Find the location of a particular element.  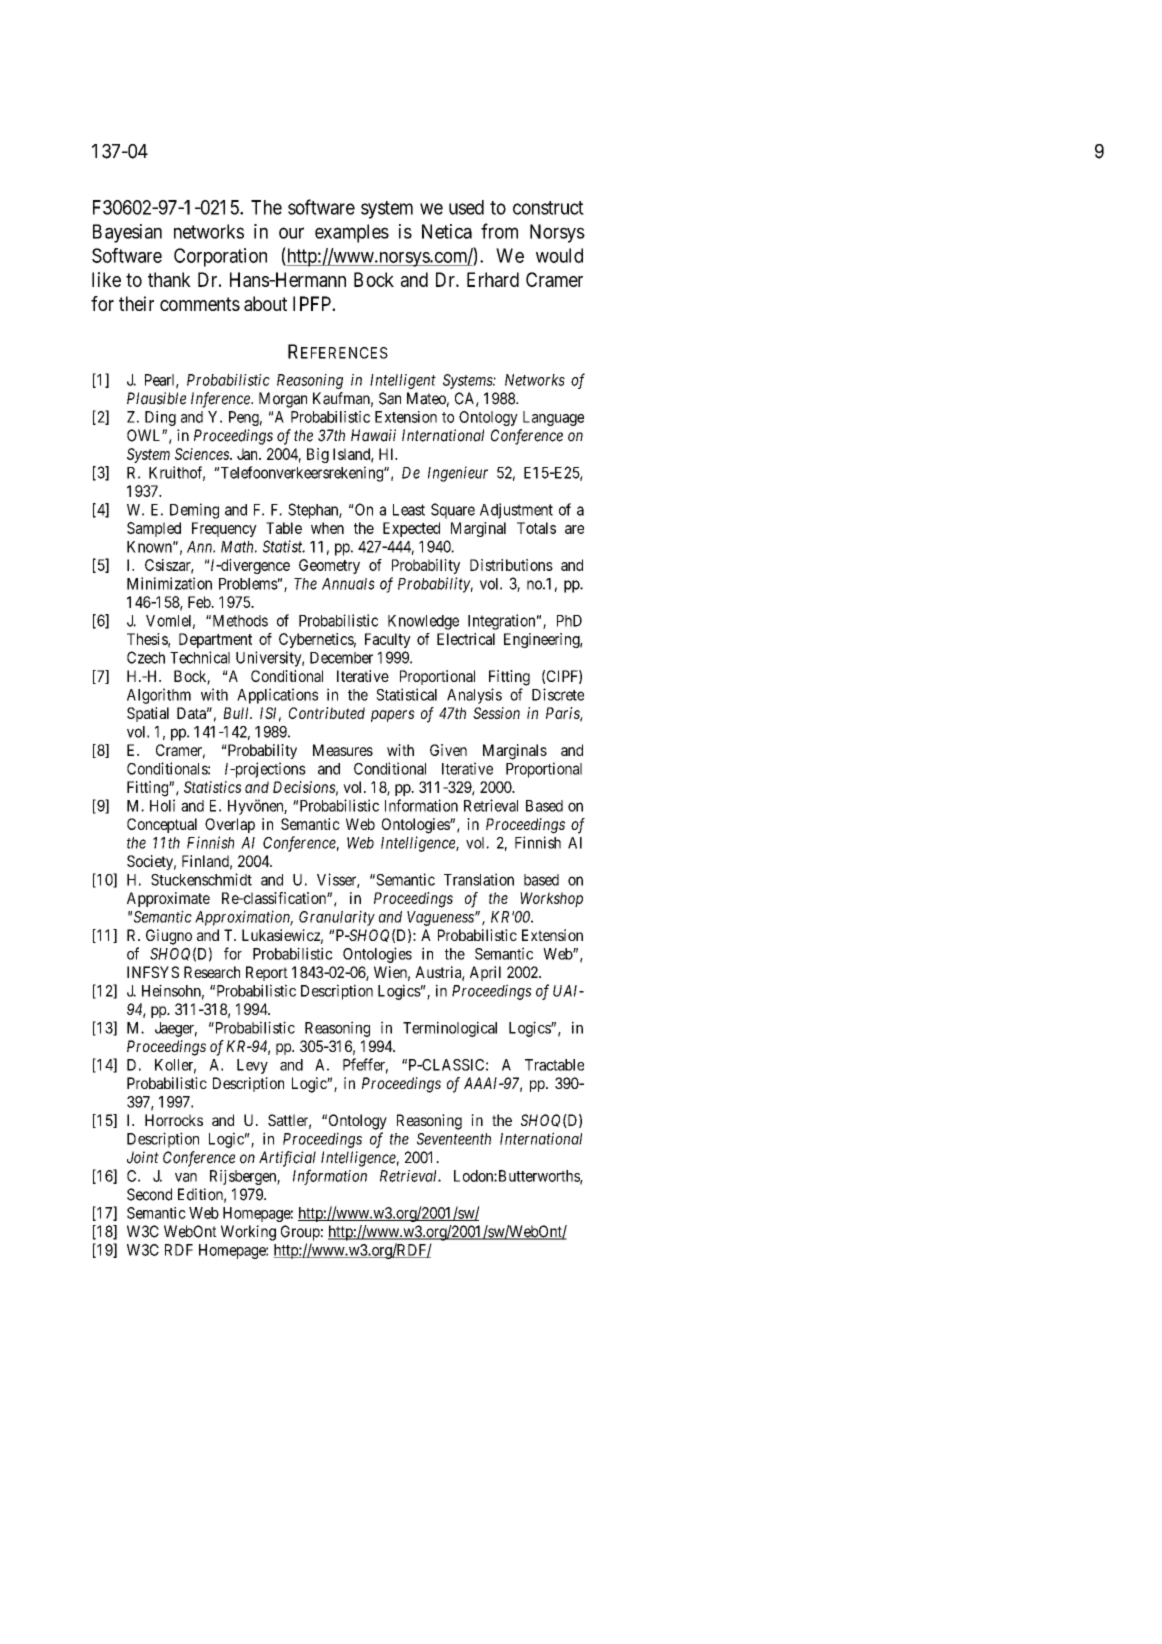

examples is located at coordinates (352, 233).
